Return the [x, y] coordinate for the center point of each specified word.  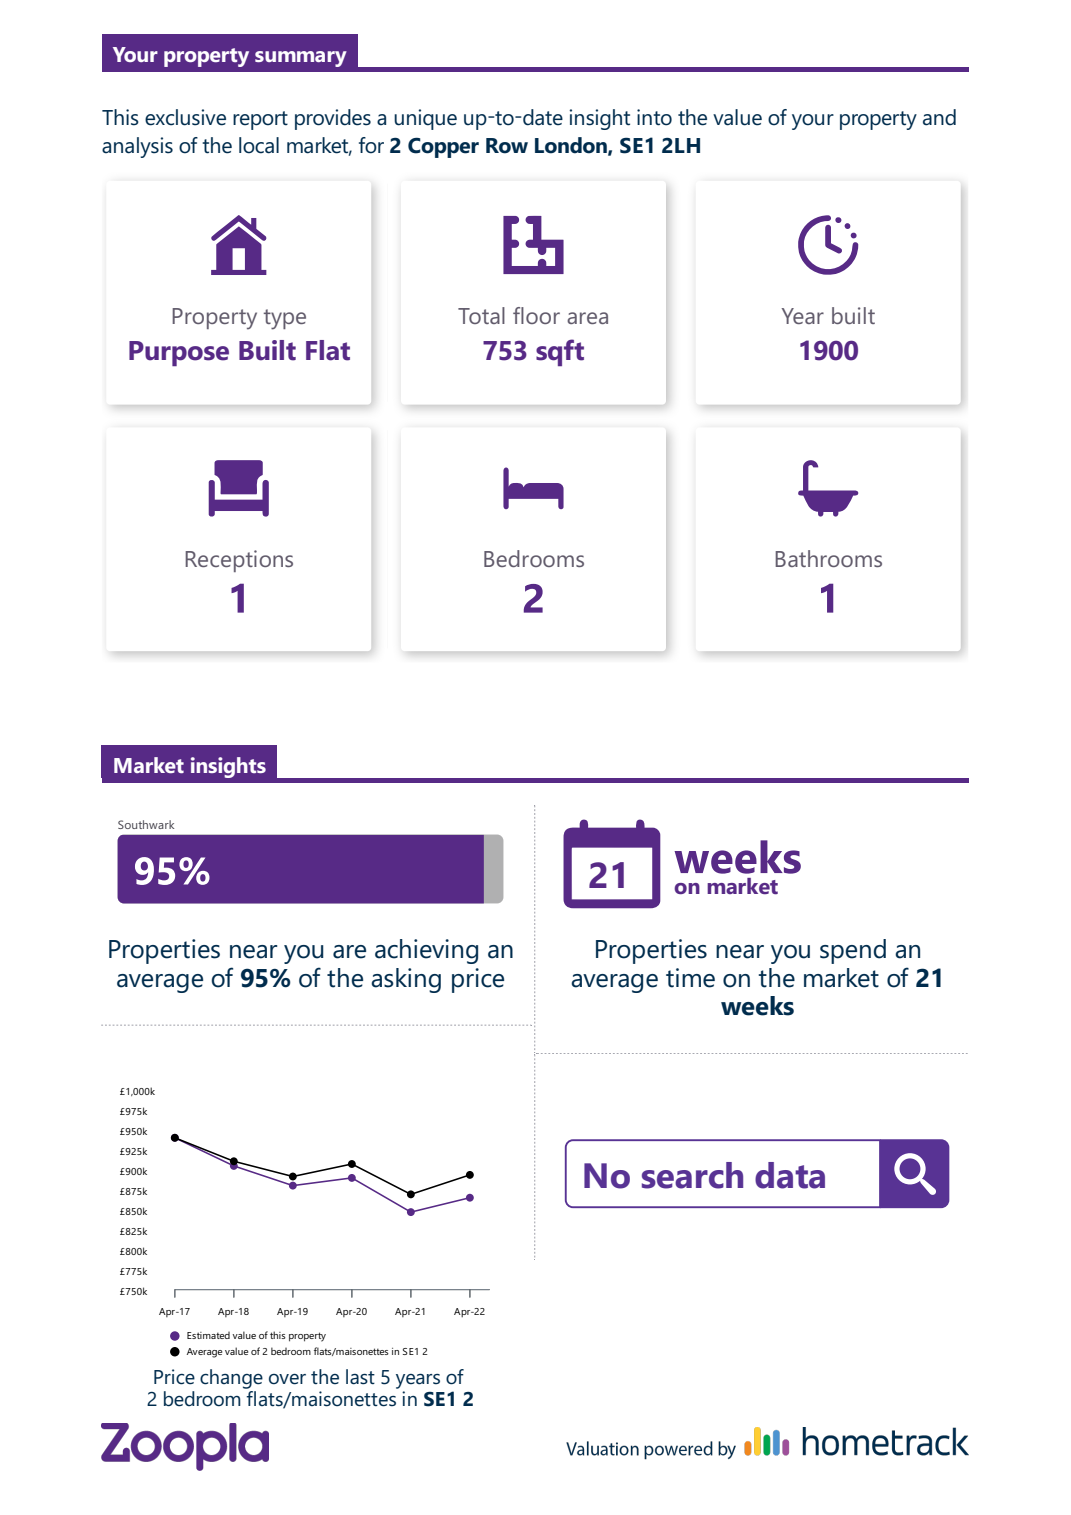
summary [301, 59]
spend [853, 951]
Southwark [146, 824]
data [790, 1175]
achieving [426, 951]
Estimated [208, 1335]
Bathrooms [828, 558]
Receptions [239, 561]
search [692, 1175]
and [939, 117]
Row [507, 146]
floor [536, 315]
